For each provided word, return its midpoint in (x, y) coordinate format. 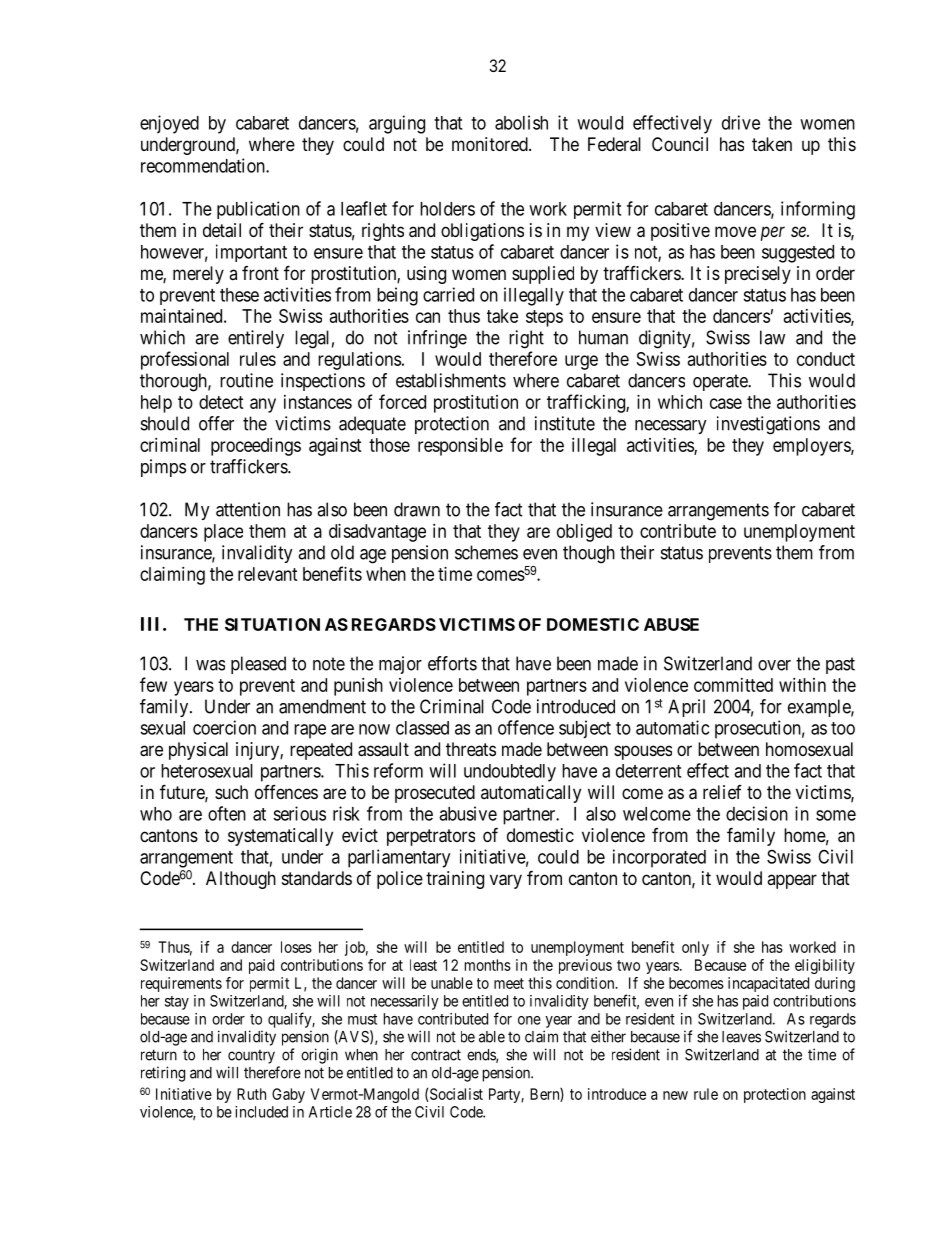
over (774, 665)
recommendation (204, 165)
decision (757, 813)
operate (721, 382)
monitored (491, 144)
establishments (451, 380)
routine (246, 380)
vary (506, 881)
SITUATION (272, 624)
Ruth (251, 1094)
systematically (280, 837)
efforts (452, 663)
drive (741, 122)
